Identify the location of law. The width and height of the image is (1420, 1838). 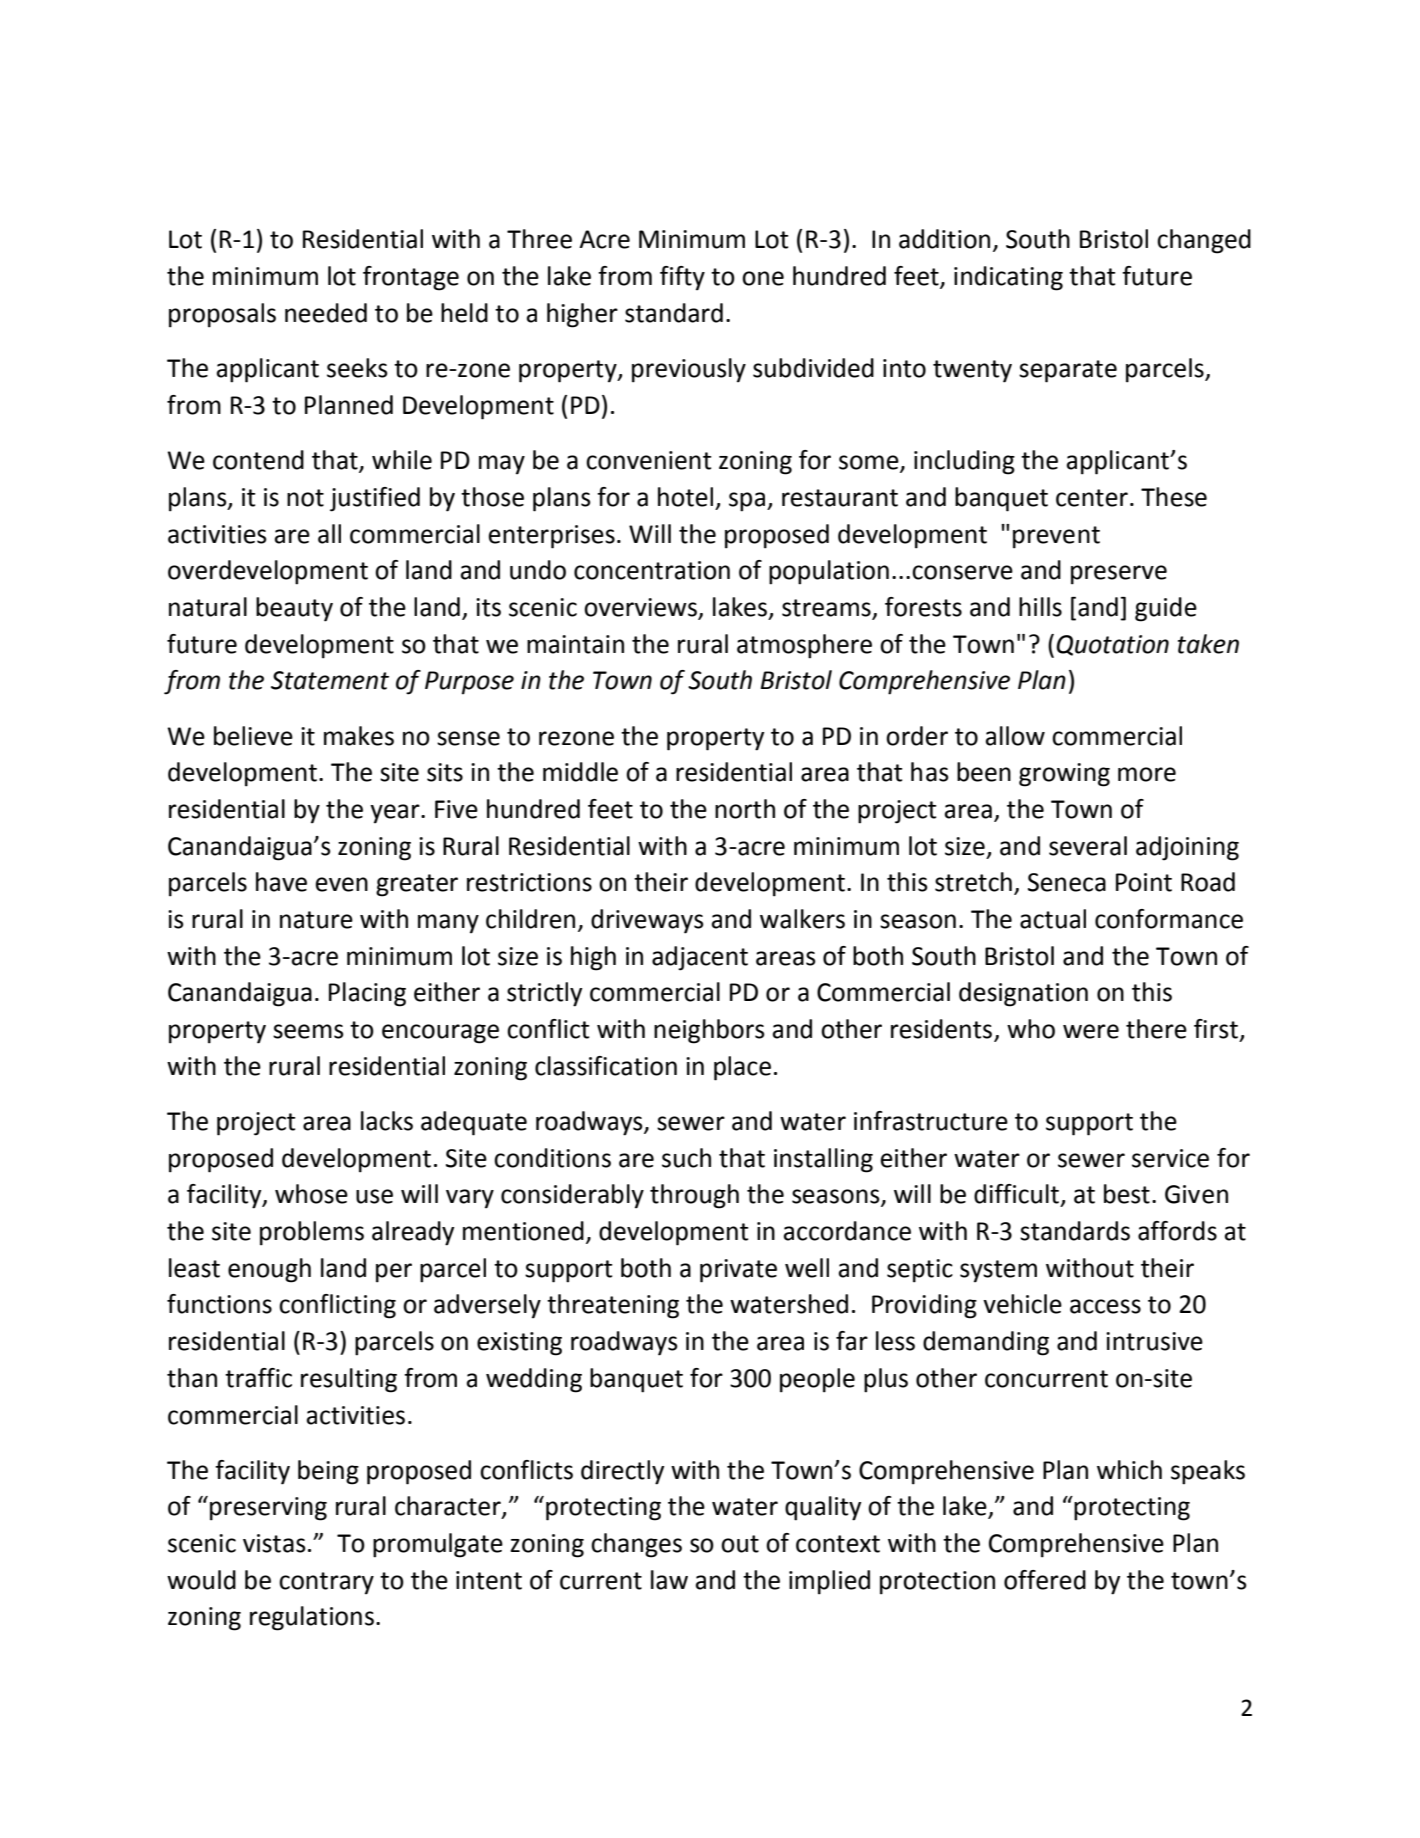
(669, 1580).
